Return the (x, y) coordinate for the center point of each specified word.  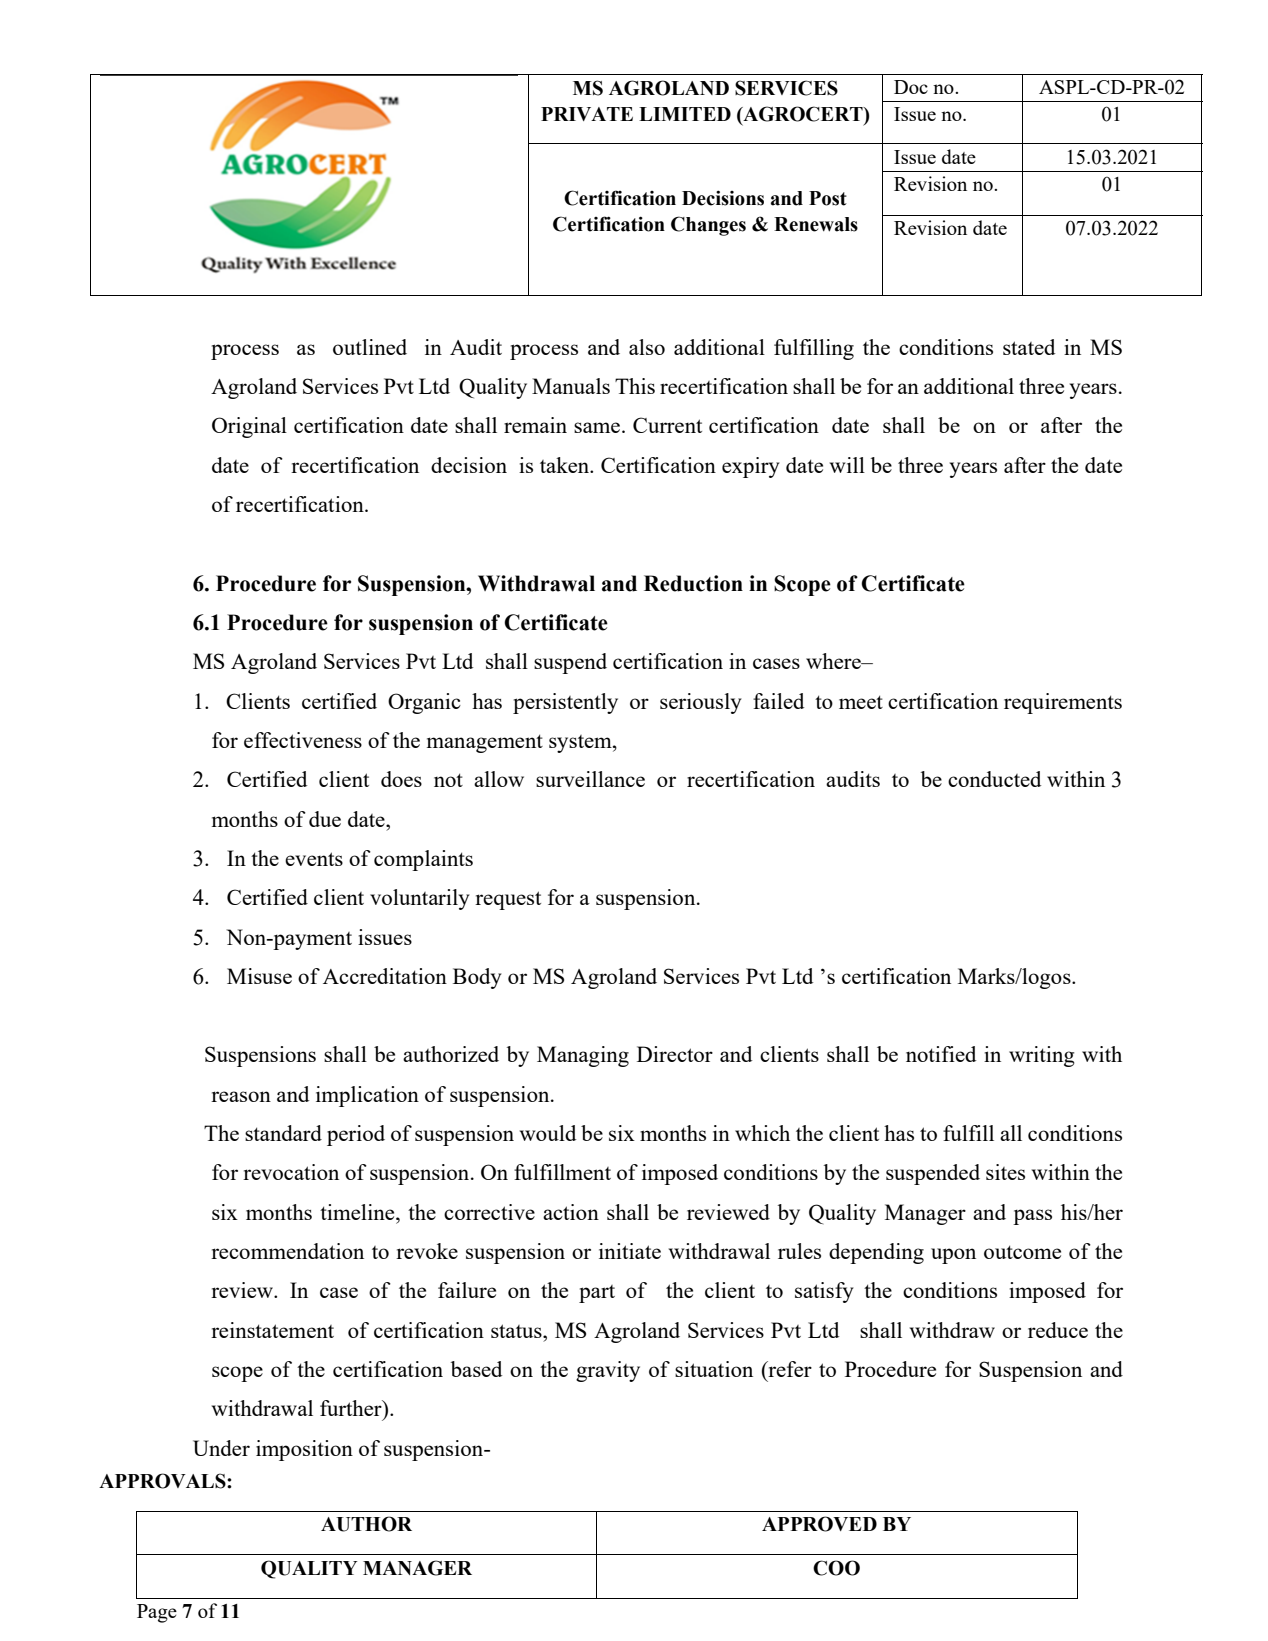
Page (157, 1613)
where (834, 661)
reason (241, 1096)
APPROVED (819, 1524)
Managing (583, 1056)
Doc (911, 87)
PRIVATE (587, 114)
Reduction (693, 583)
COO (836, 1568)
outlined (370, 347)
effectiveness (303, 740)
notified (941, 1054)
